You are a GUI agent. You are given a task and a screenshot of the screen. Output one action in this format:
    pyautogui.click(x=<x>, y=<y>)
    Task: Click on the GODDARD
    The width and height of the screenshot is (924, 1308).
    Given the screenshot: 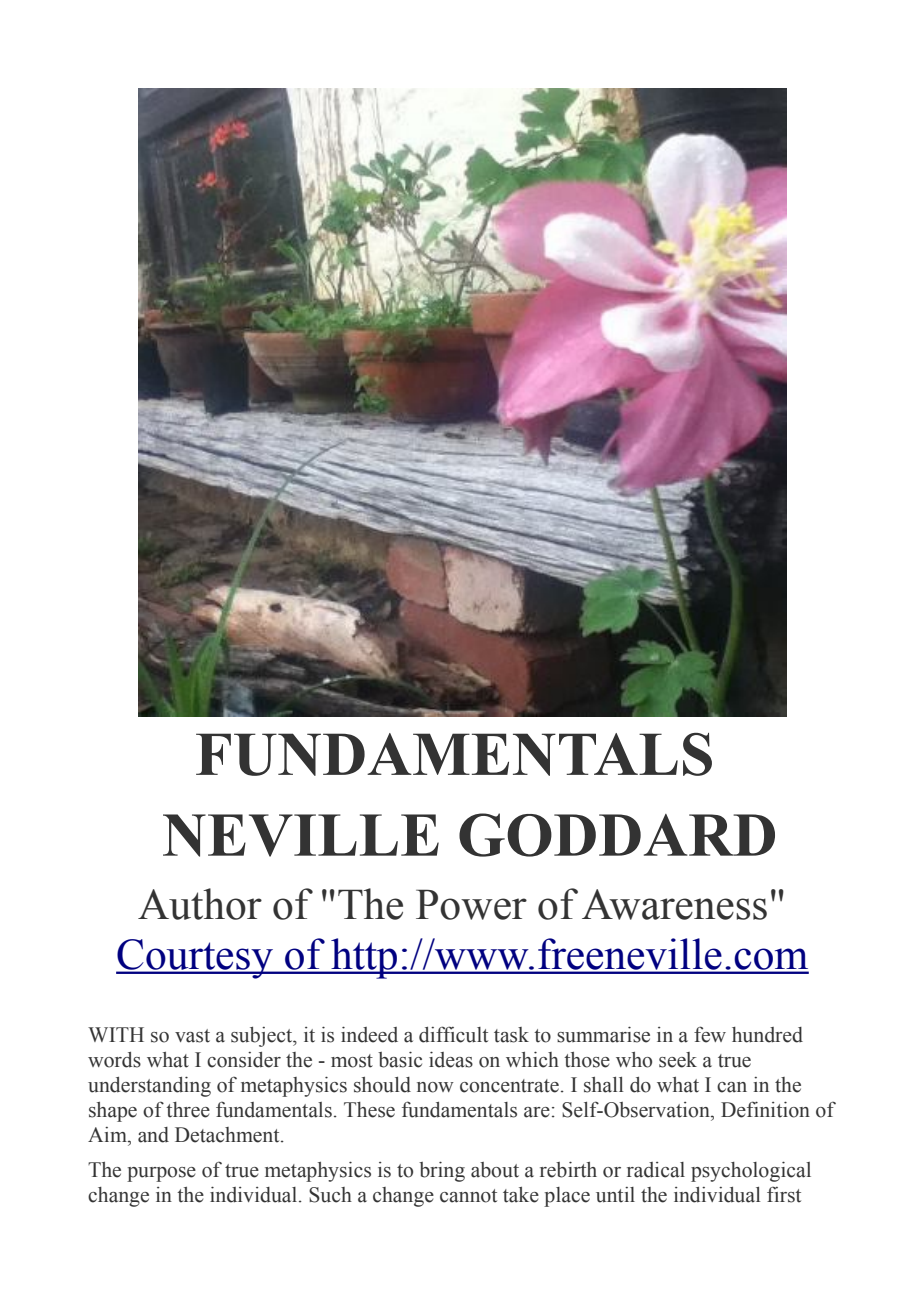 What is the action you would take?
    pyautogui.click(x=617, y=835)
